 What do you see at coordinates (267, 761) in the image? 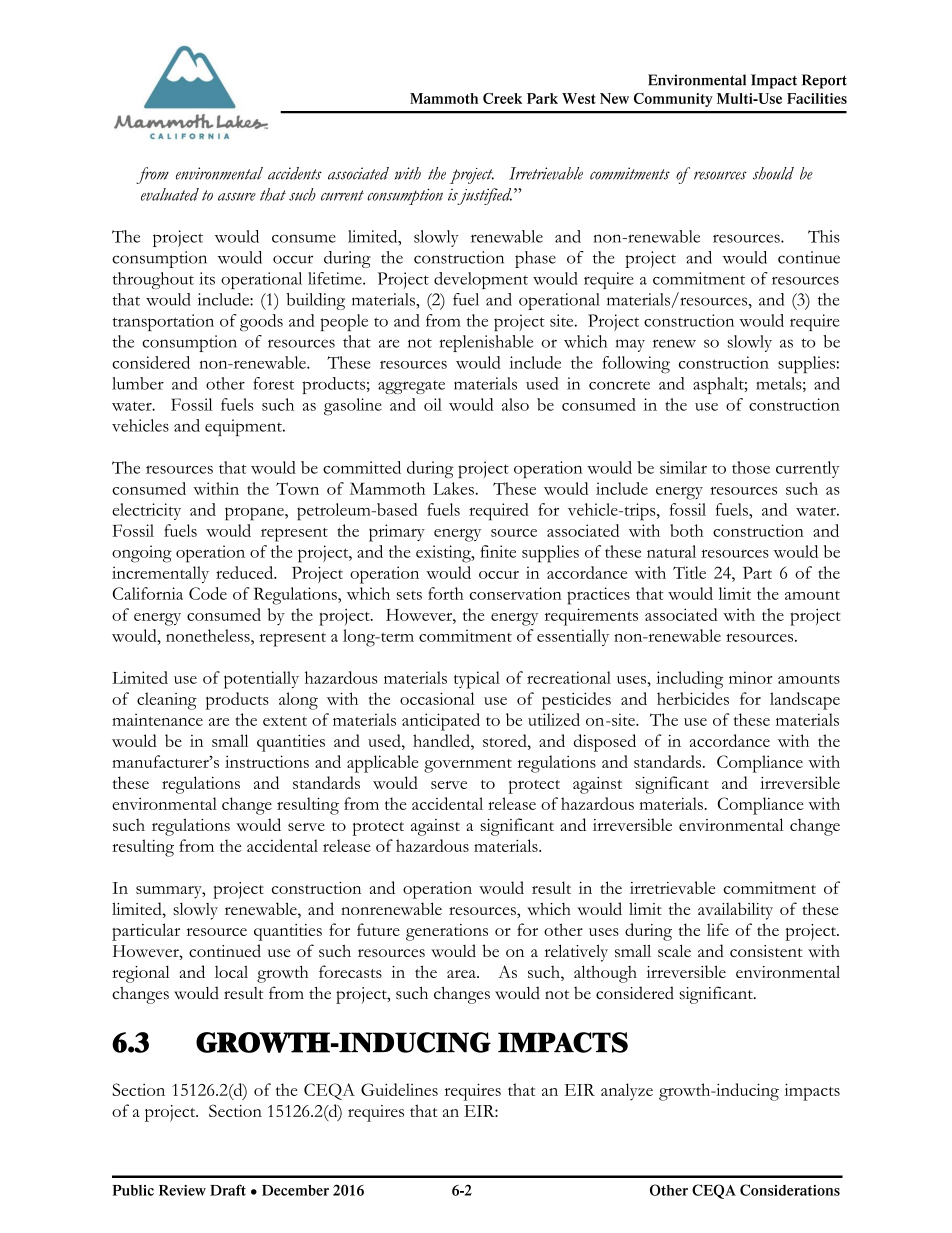
I see `instructions` at bounding box center [267, 761].
